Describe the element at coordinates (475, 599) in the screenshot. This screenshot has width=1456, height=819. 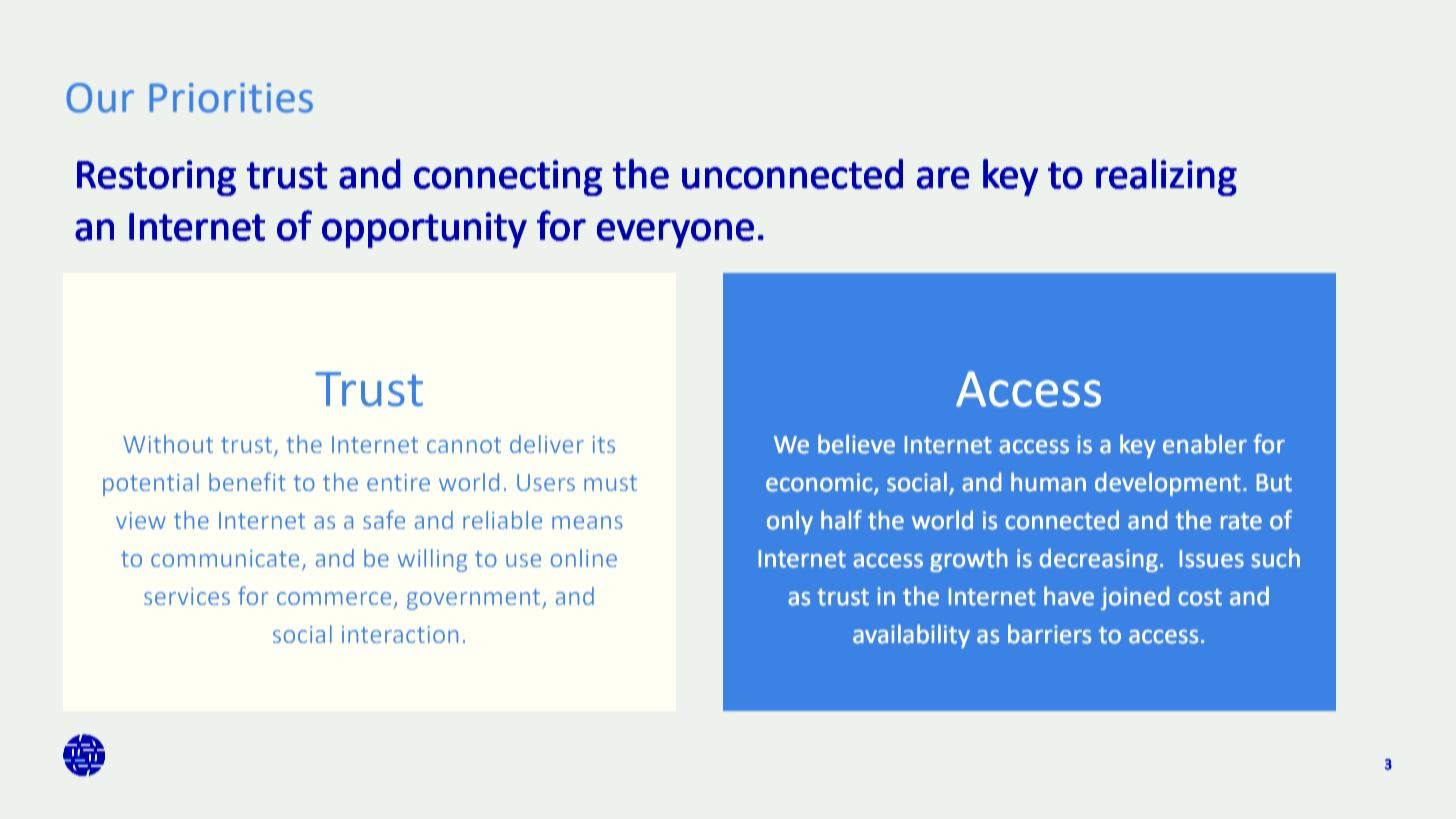
I see `government` at that location.
